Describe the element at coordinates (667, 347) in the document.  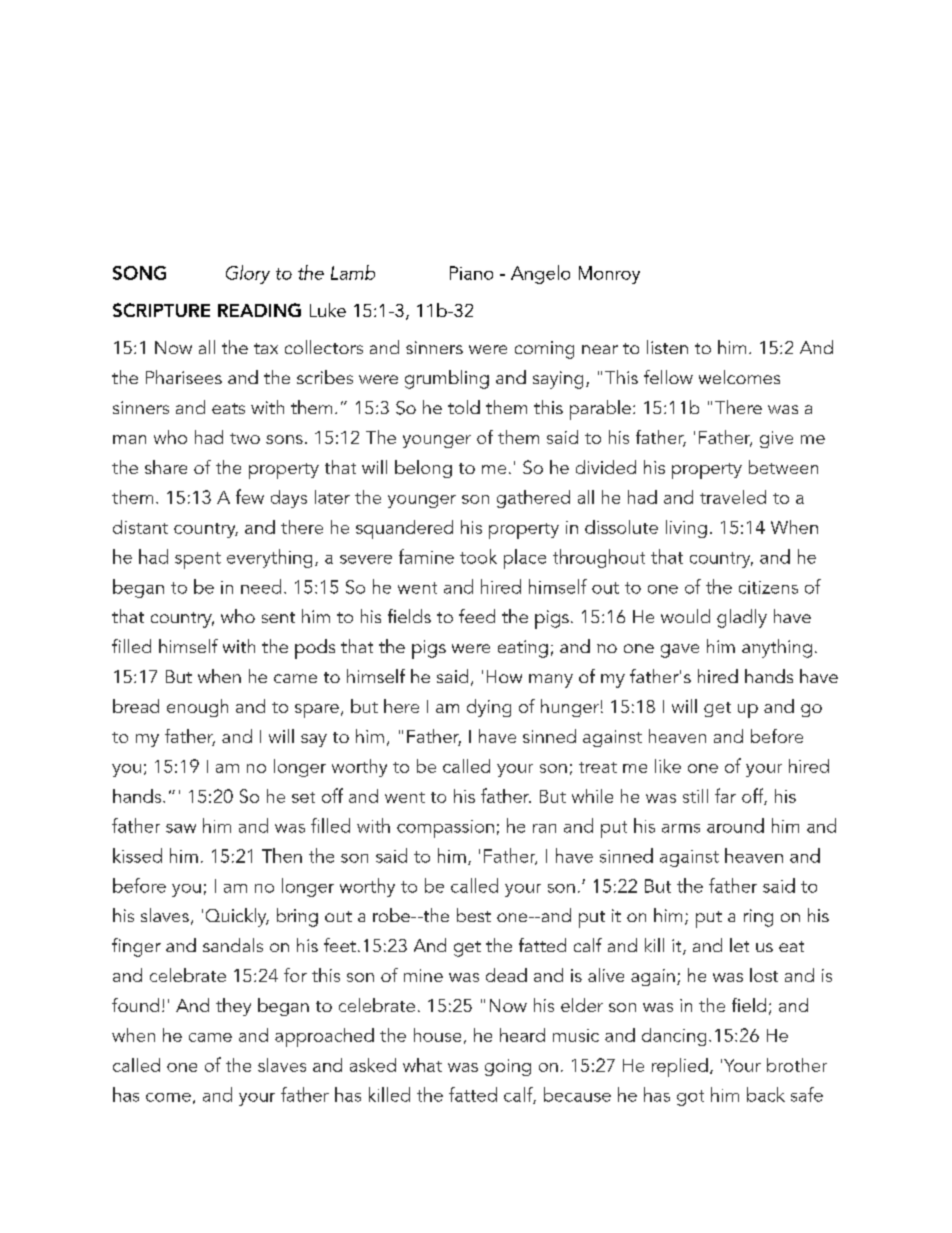
I see `listen` at that location.
